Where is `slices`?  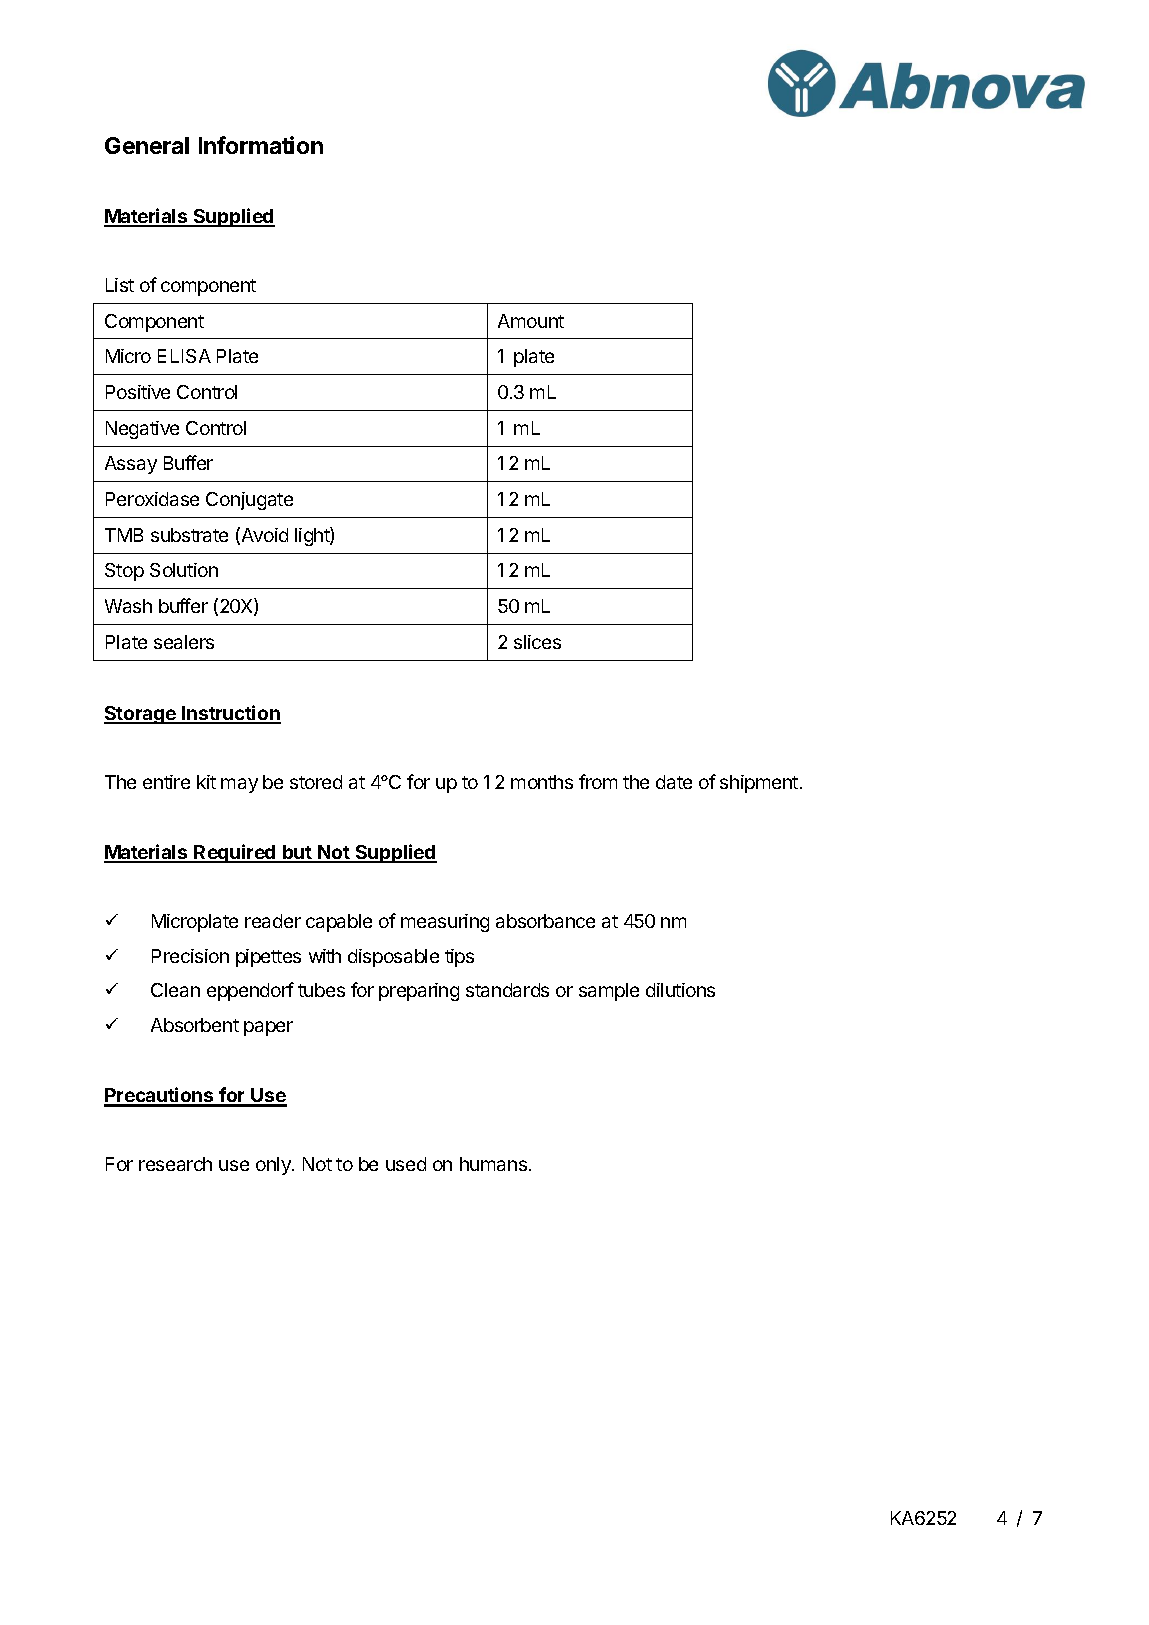 slices is located at coordinates (537, 642).
